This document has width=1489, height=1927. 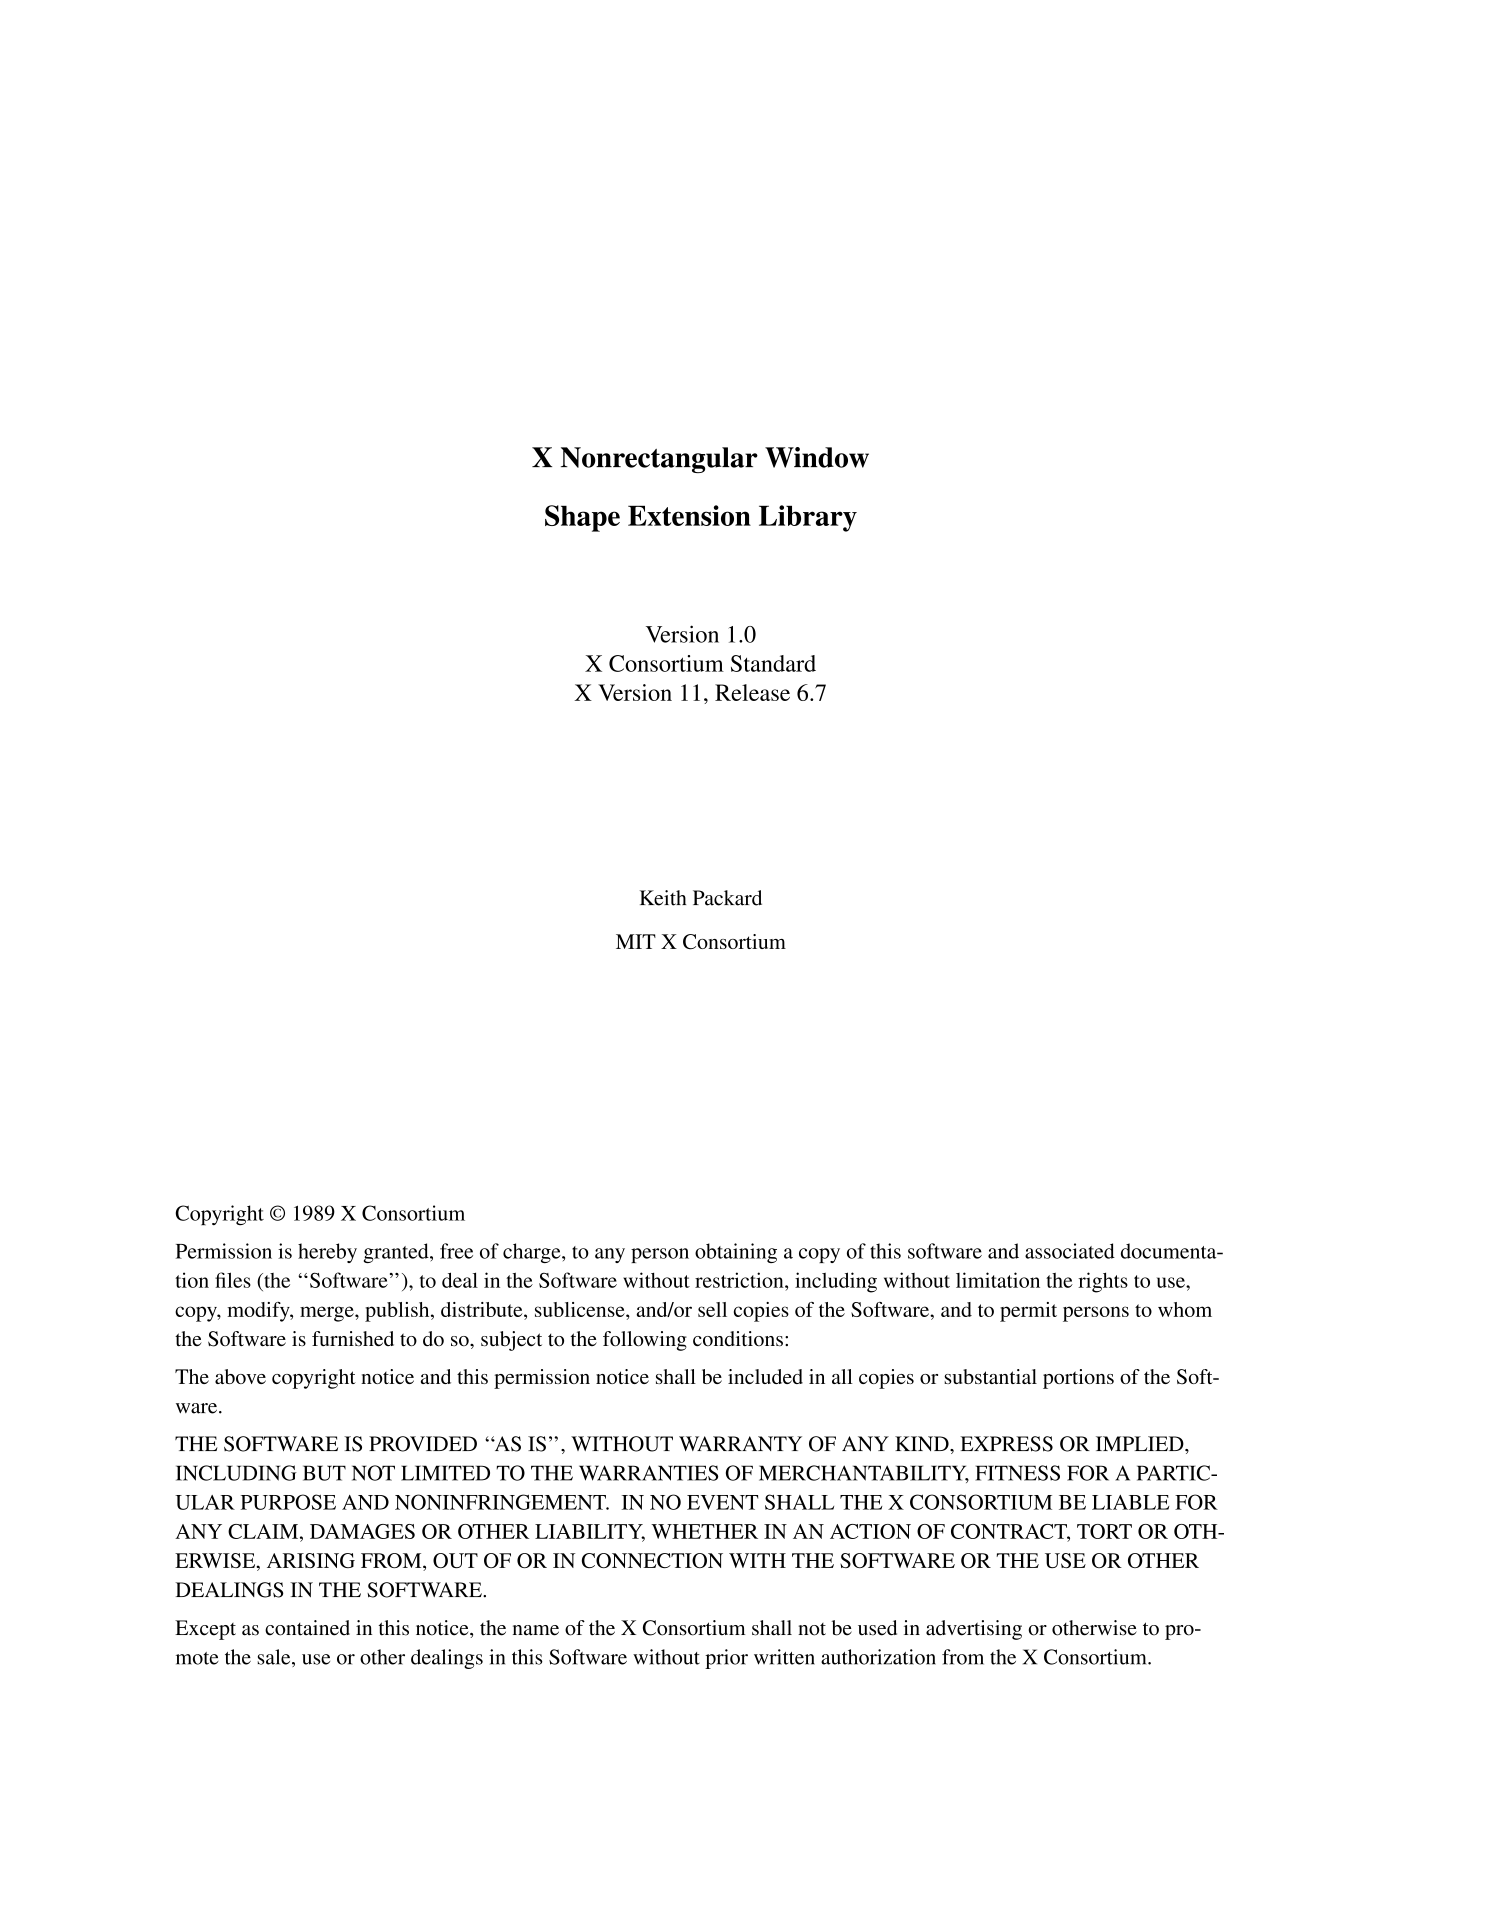 I want to click on Extension, so click(x=689, y=515).
